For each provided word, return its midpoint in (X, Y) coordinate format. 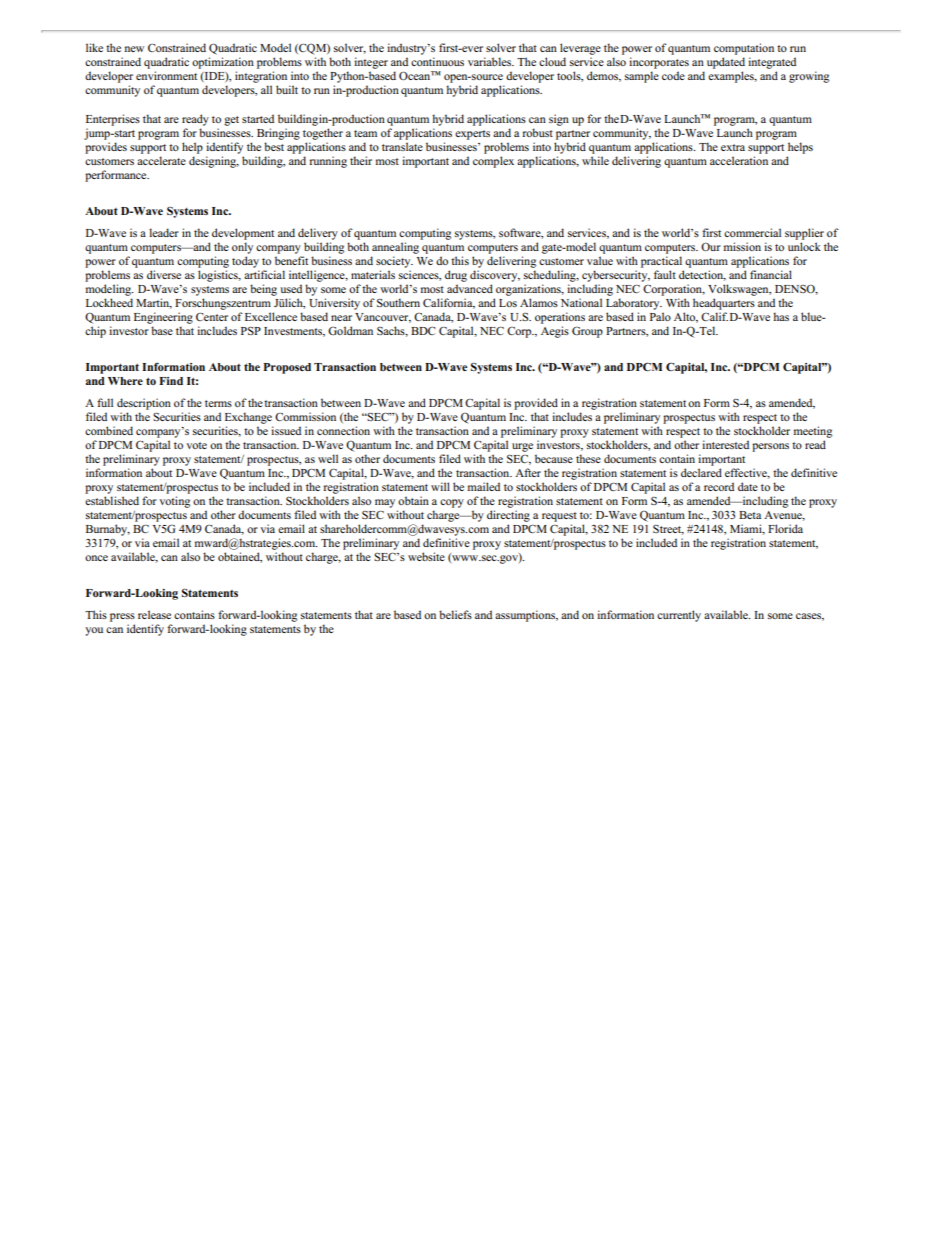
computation (744, 49)
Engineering (163, 318)
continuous (437, 61)
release (154, 614)
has (781, 316)
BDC (423, 331)
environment (166, 75)
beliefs (455, 614)
